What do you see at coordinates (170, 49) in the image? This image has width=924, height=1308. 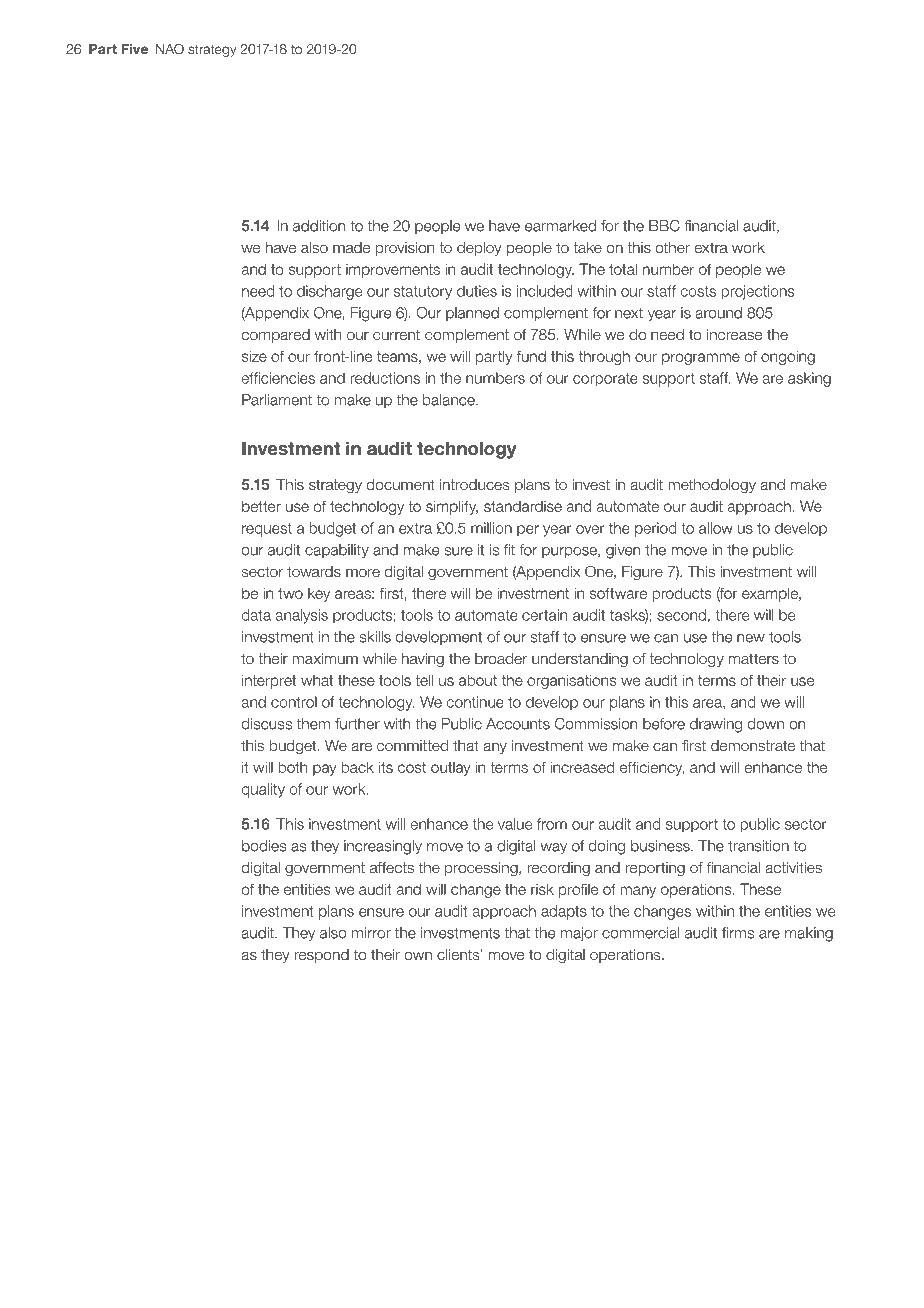 I see `NAO` at bounding box center [170, 49].
